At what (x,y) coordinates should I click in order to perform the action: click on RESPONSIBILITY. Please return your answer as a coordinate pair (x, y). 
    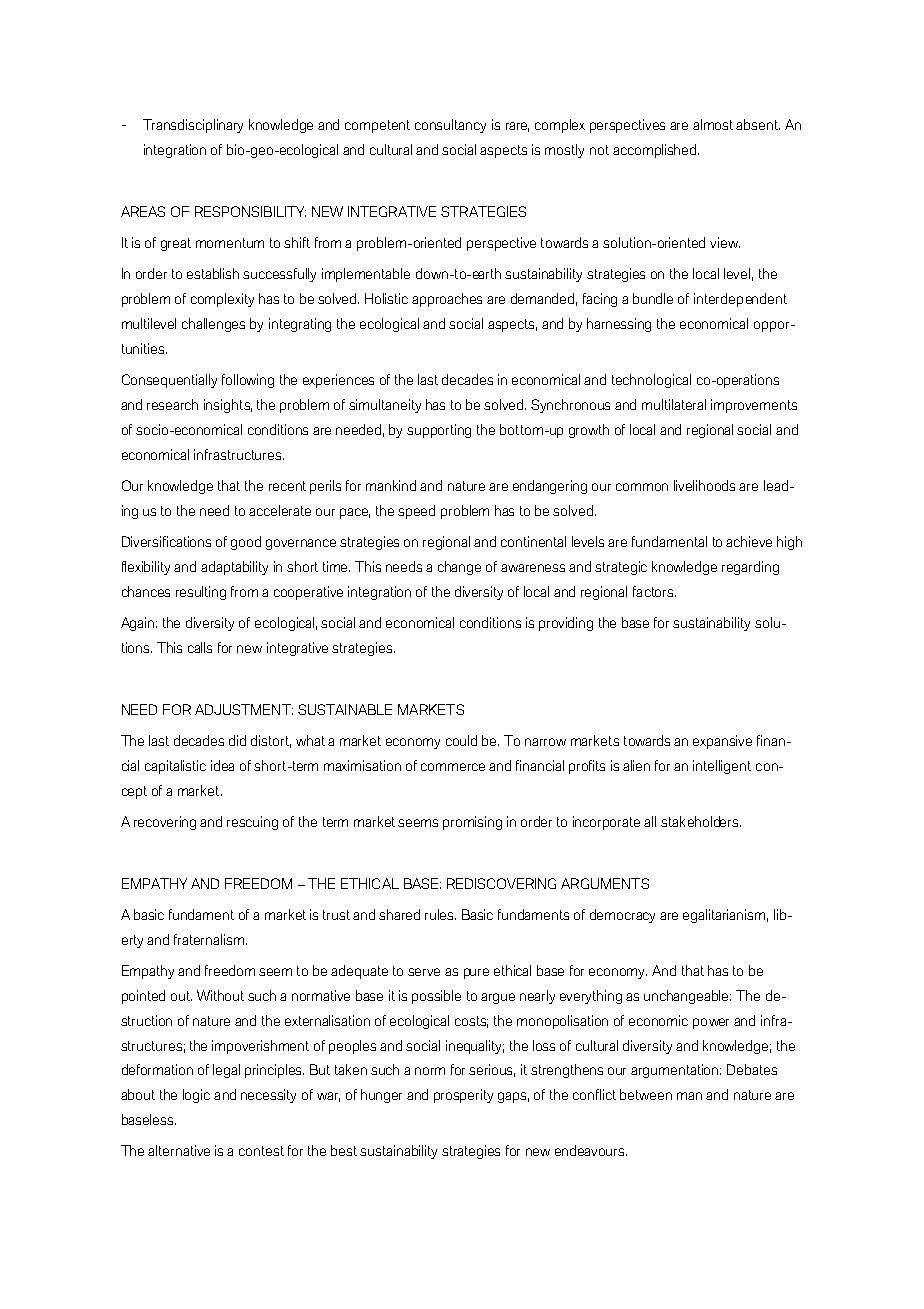
    Looking at the image, I should click on (250, 211).
